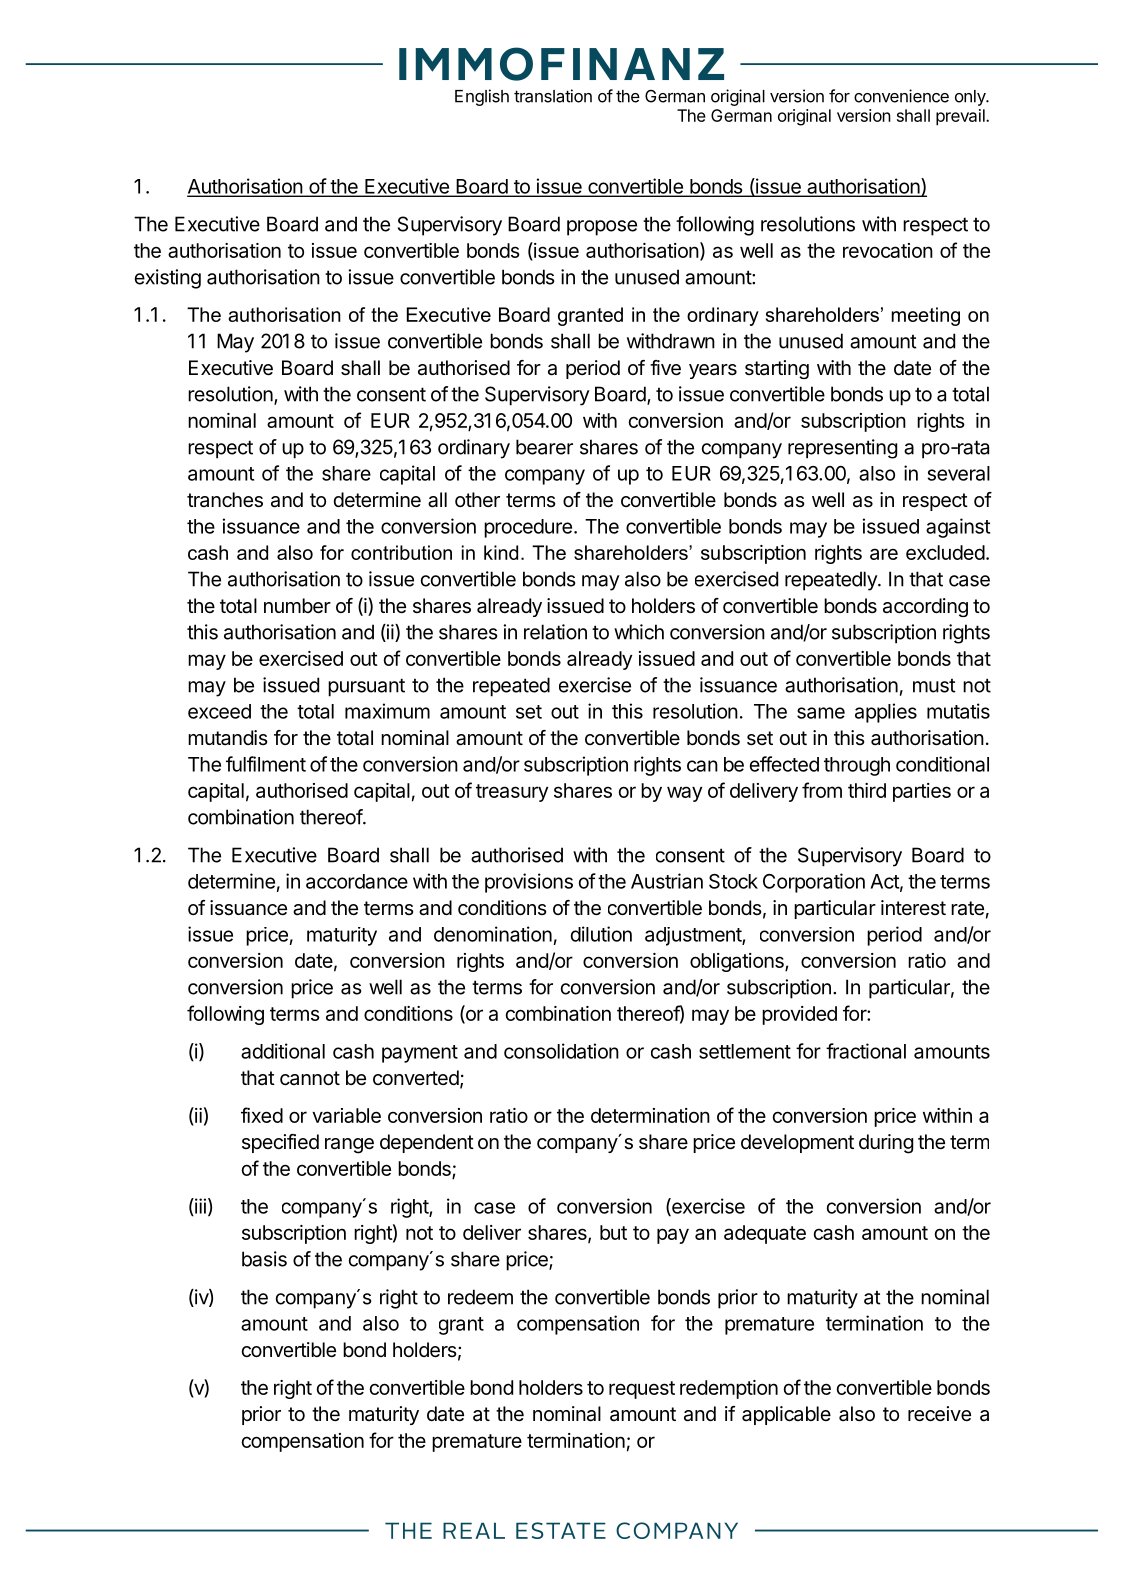 This image has height=1590, width=1124. What do you see at coordinates (553, 96) in the image?
I see `translation` at bounding box center [553, 96].
